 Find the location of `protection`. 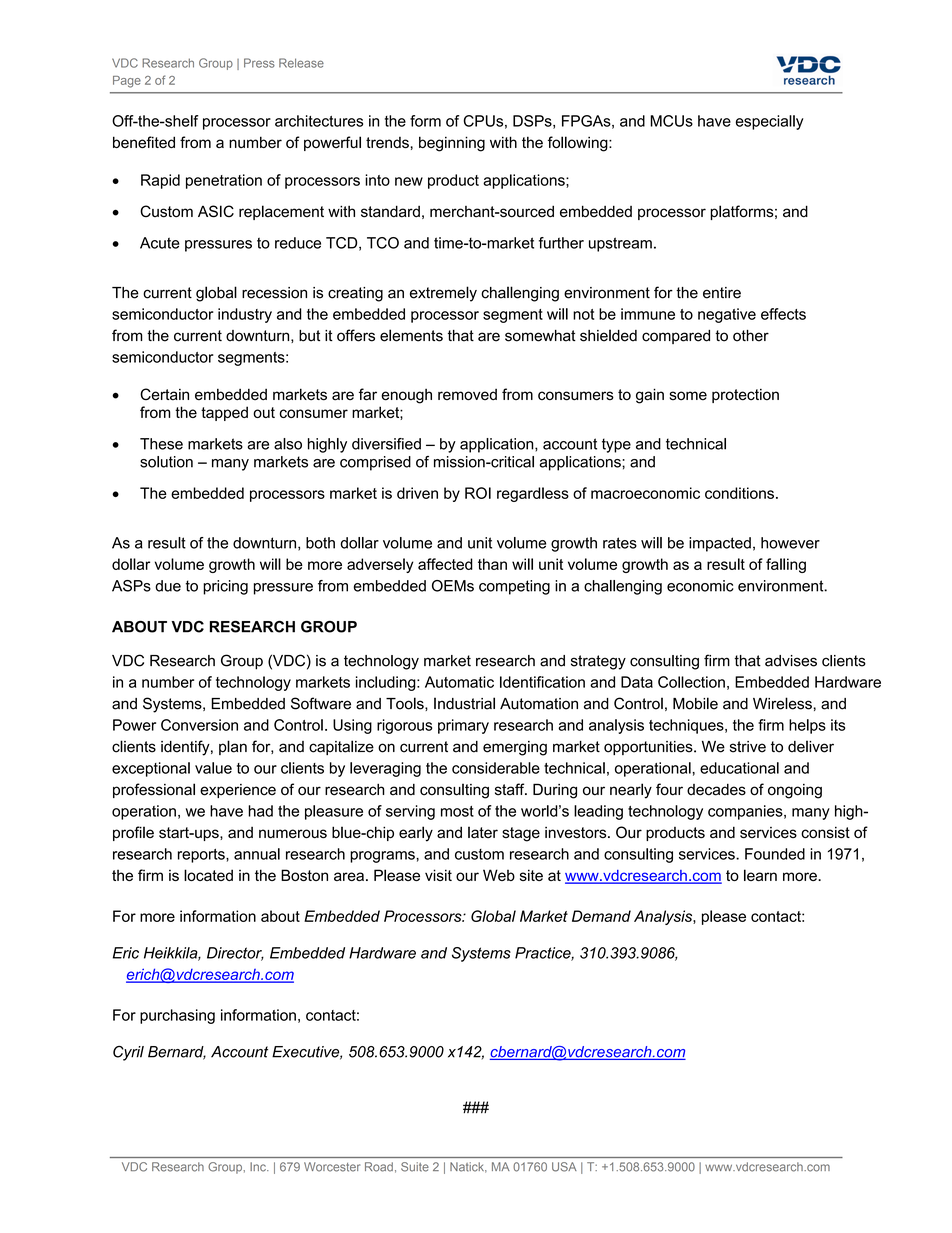

protection is located at coordinates (745, 396).
